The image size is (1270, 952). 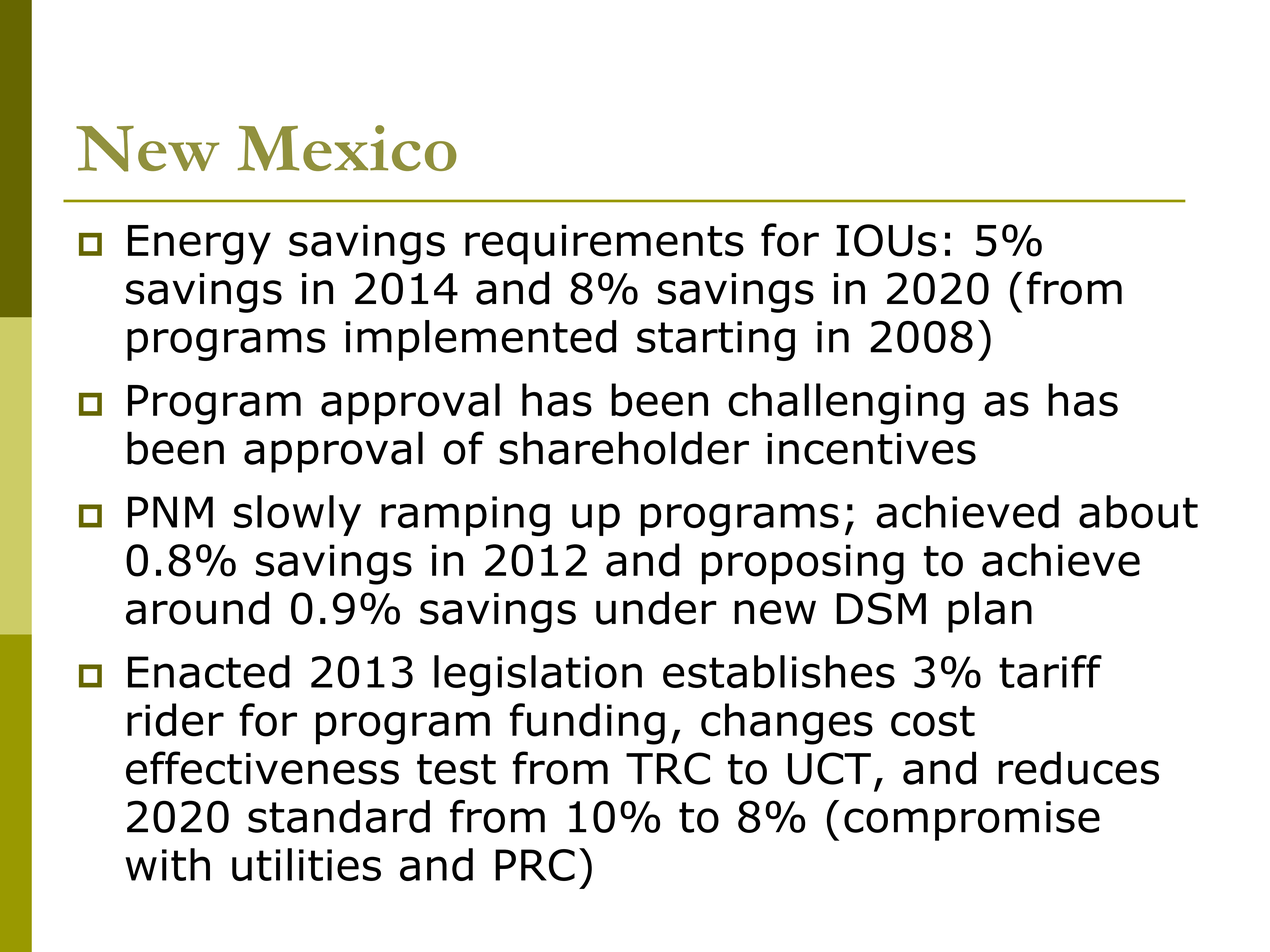 What do you see at coordinates (972, 821) in the screenshot?
I see `compromise` at bounding box center [972, 821].
